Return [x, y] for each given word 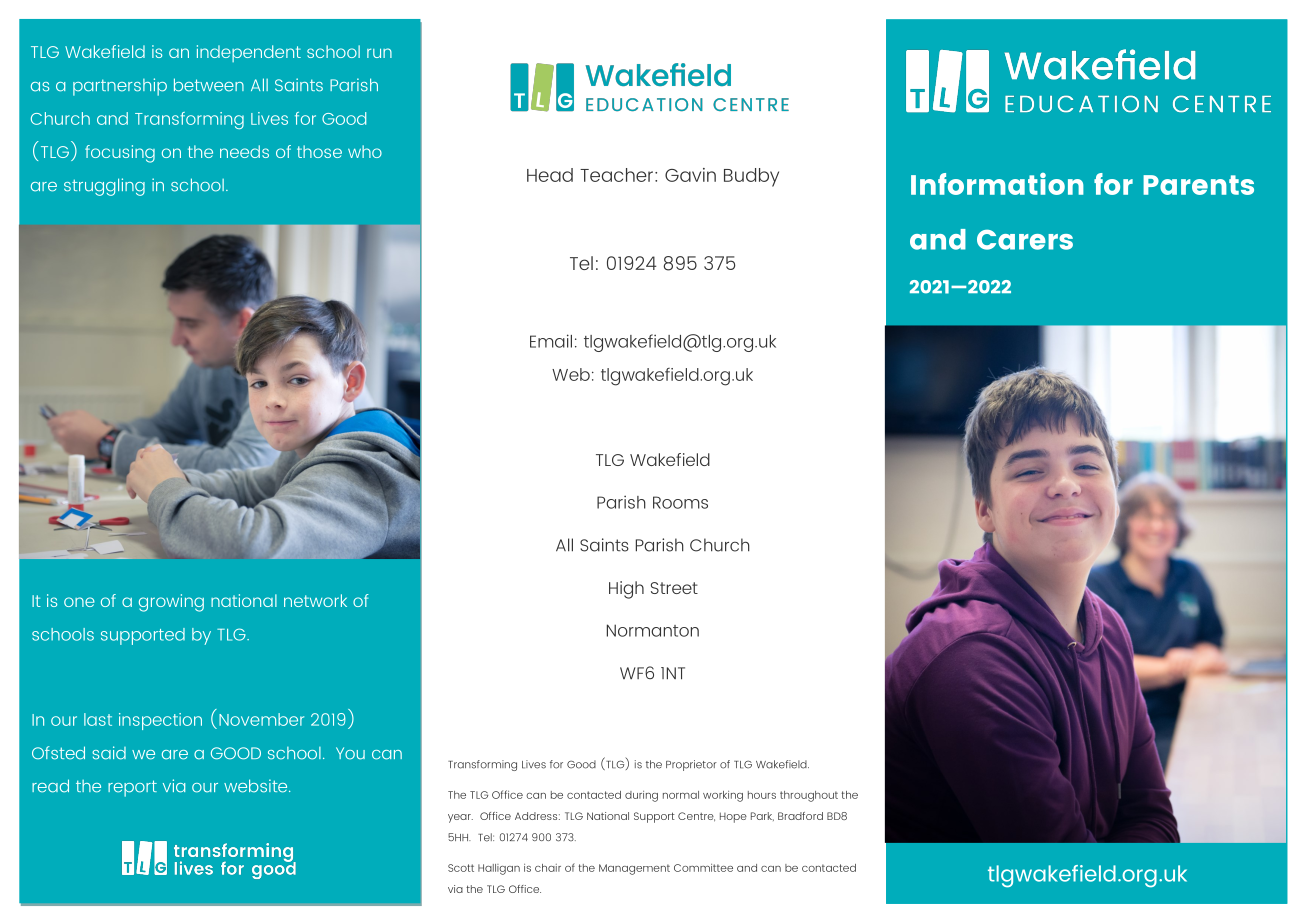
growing [171, 603]
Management [634, 869]
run [379, 53]
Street [674, 588]
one [79, 602]
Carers [1025, 240]
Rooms [680, 502]
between [209, 85]
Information [997, 184]
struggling [104, 187]
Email [551, 341]
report [132, 788]
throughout [809, 796]
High [626, 590]
